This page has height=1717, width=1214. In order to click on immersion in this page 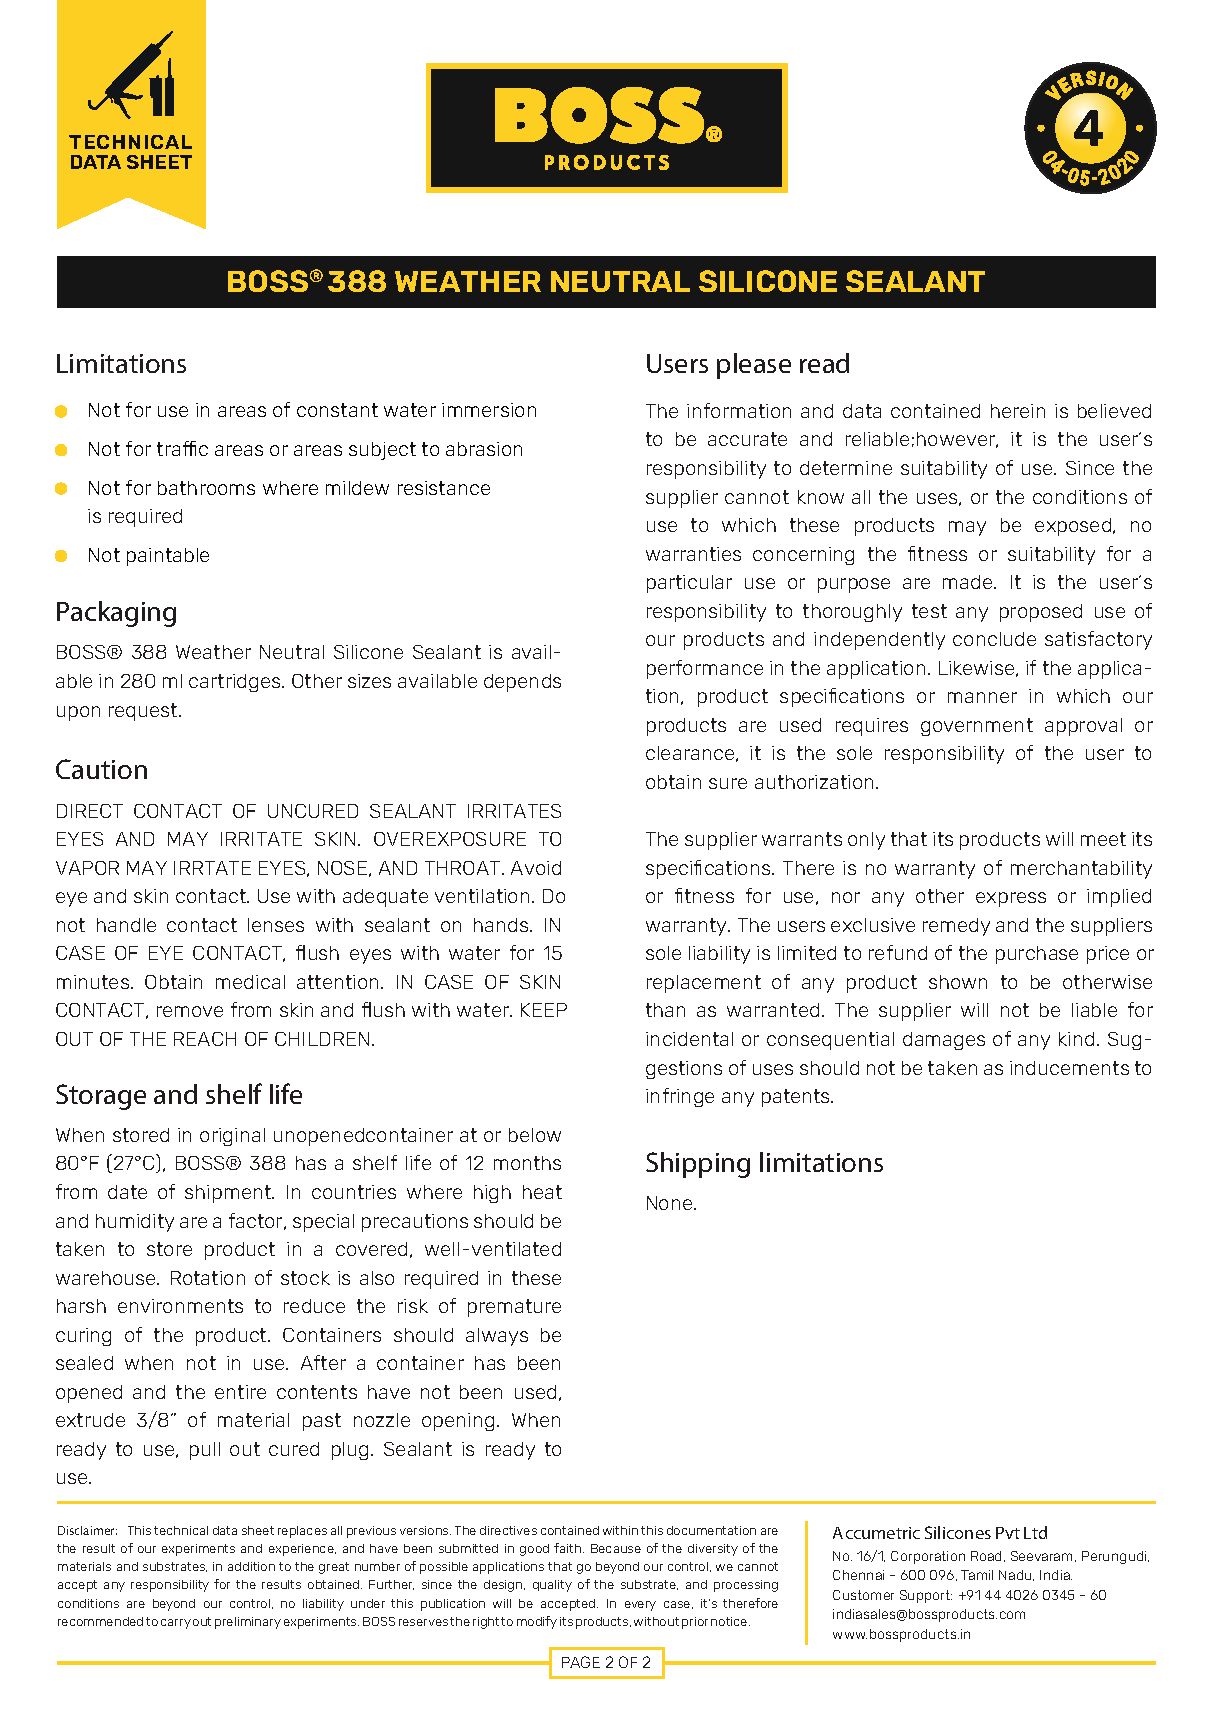, I will do `click(489, 410)`.
